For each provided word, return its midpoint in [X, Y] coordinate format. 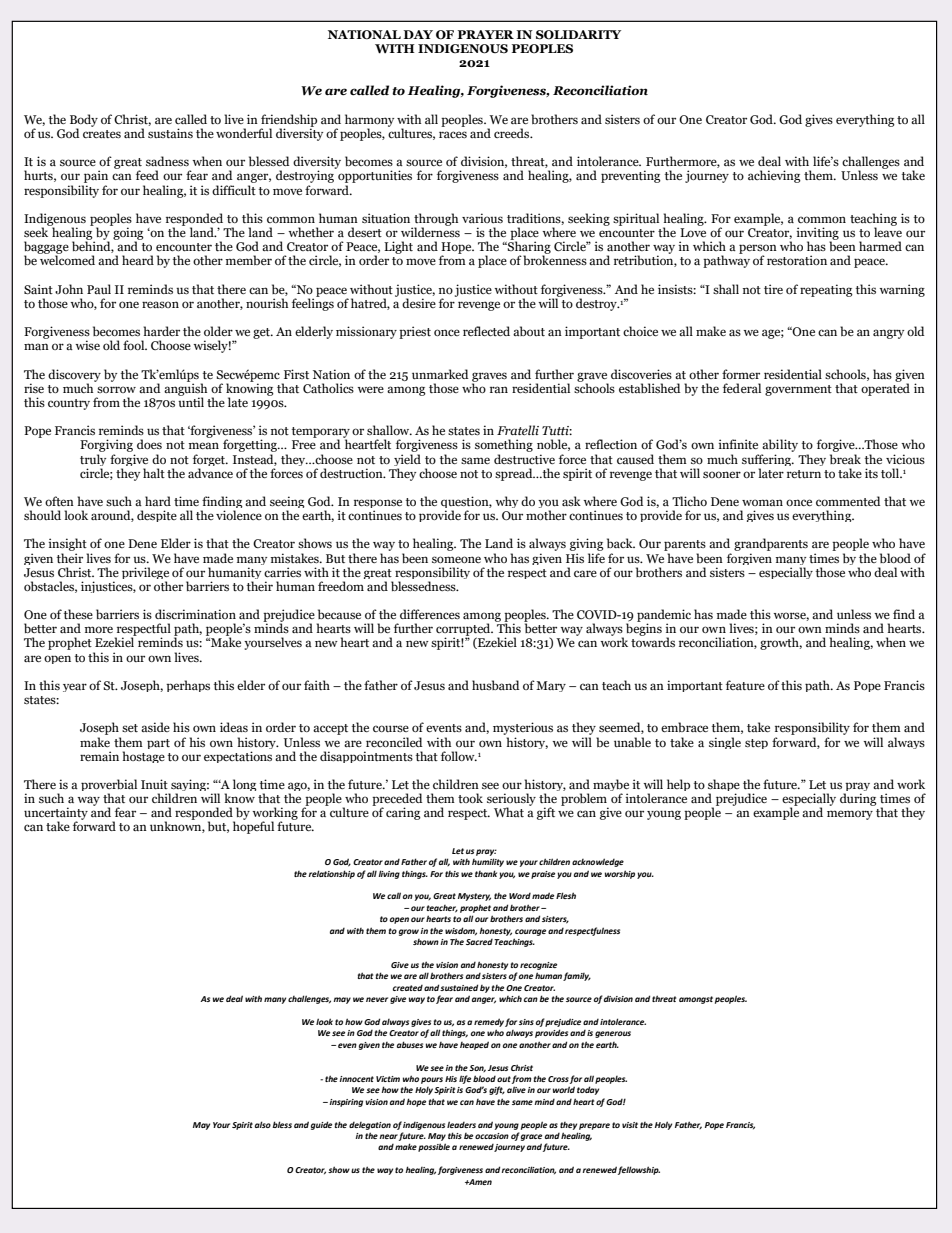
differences [430, 614]
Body [84, 121]
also [263, 1124]
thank [486, 873]
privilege [145, 574]
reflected [486, 331]
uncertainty [56, 814]
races [453, 134]
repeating [826, 290]
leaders [461, 1124]
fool [135, 345]
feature [745, 685]
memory [850, 815]
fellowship [639, 1170]
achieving [774, 176]
